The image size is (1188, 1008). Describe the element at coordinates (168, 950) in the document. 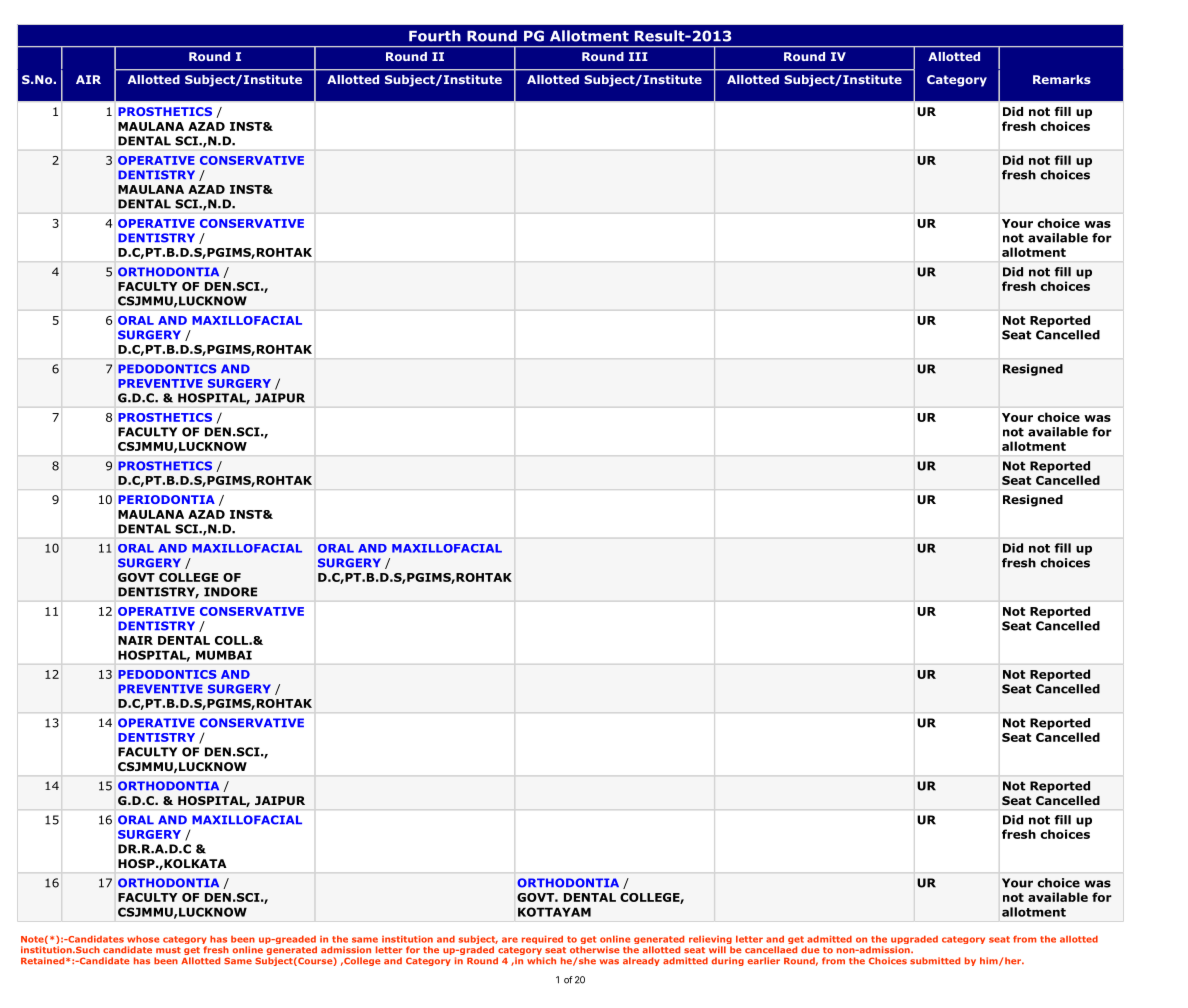

I see `must` at that location.
